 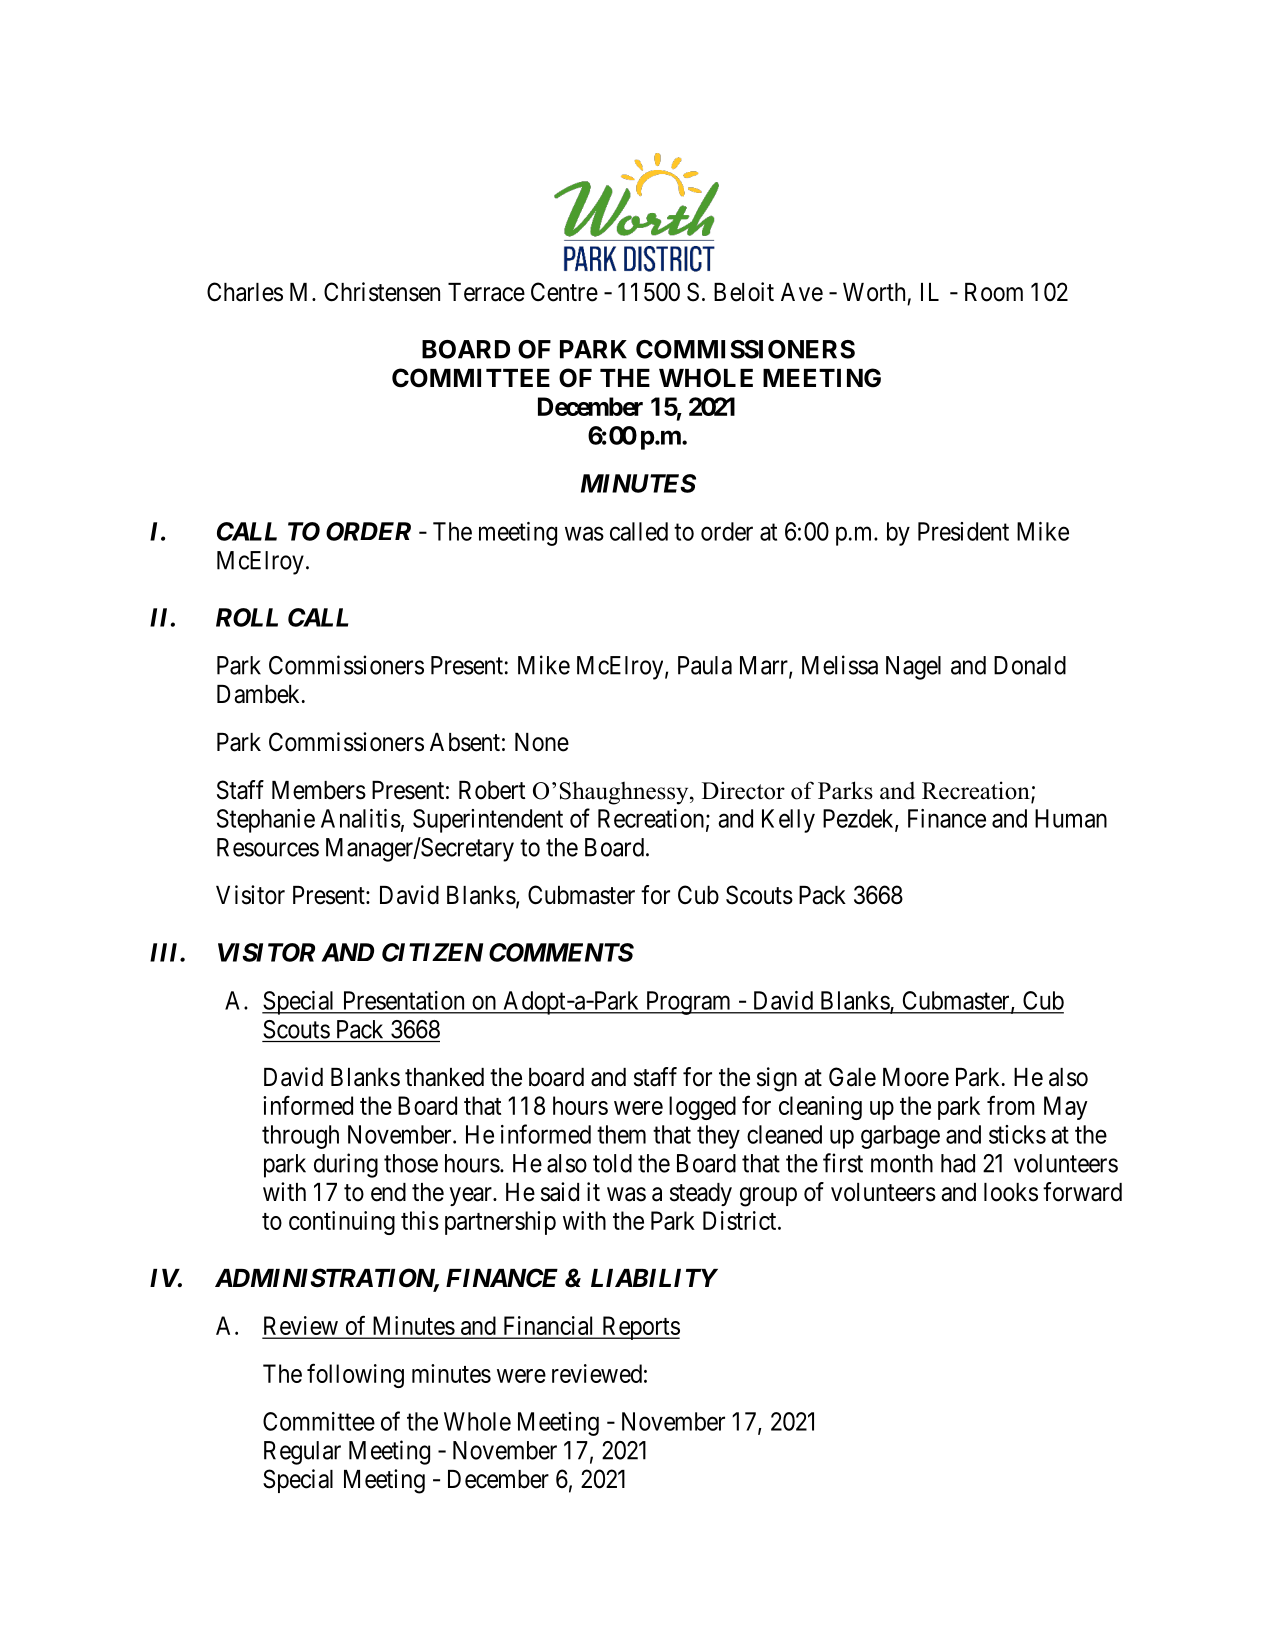 I want to click on thanked, so click(x=444, y=1077).
